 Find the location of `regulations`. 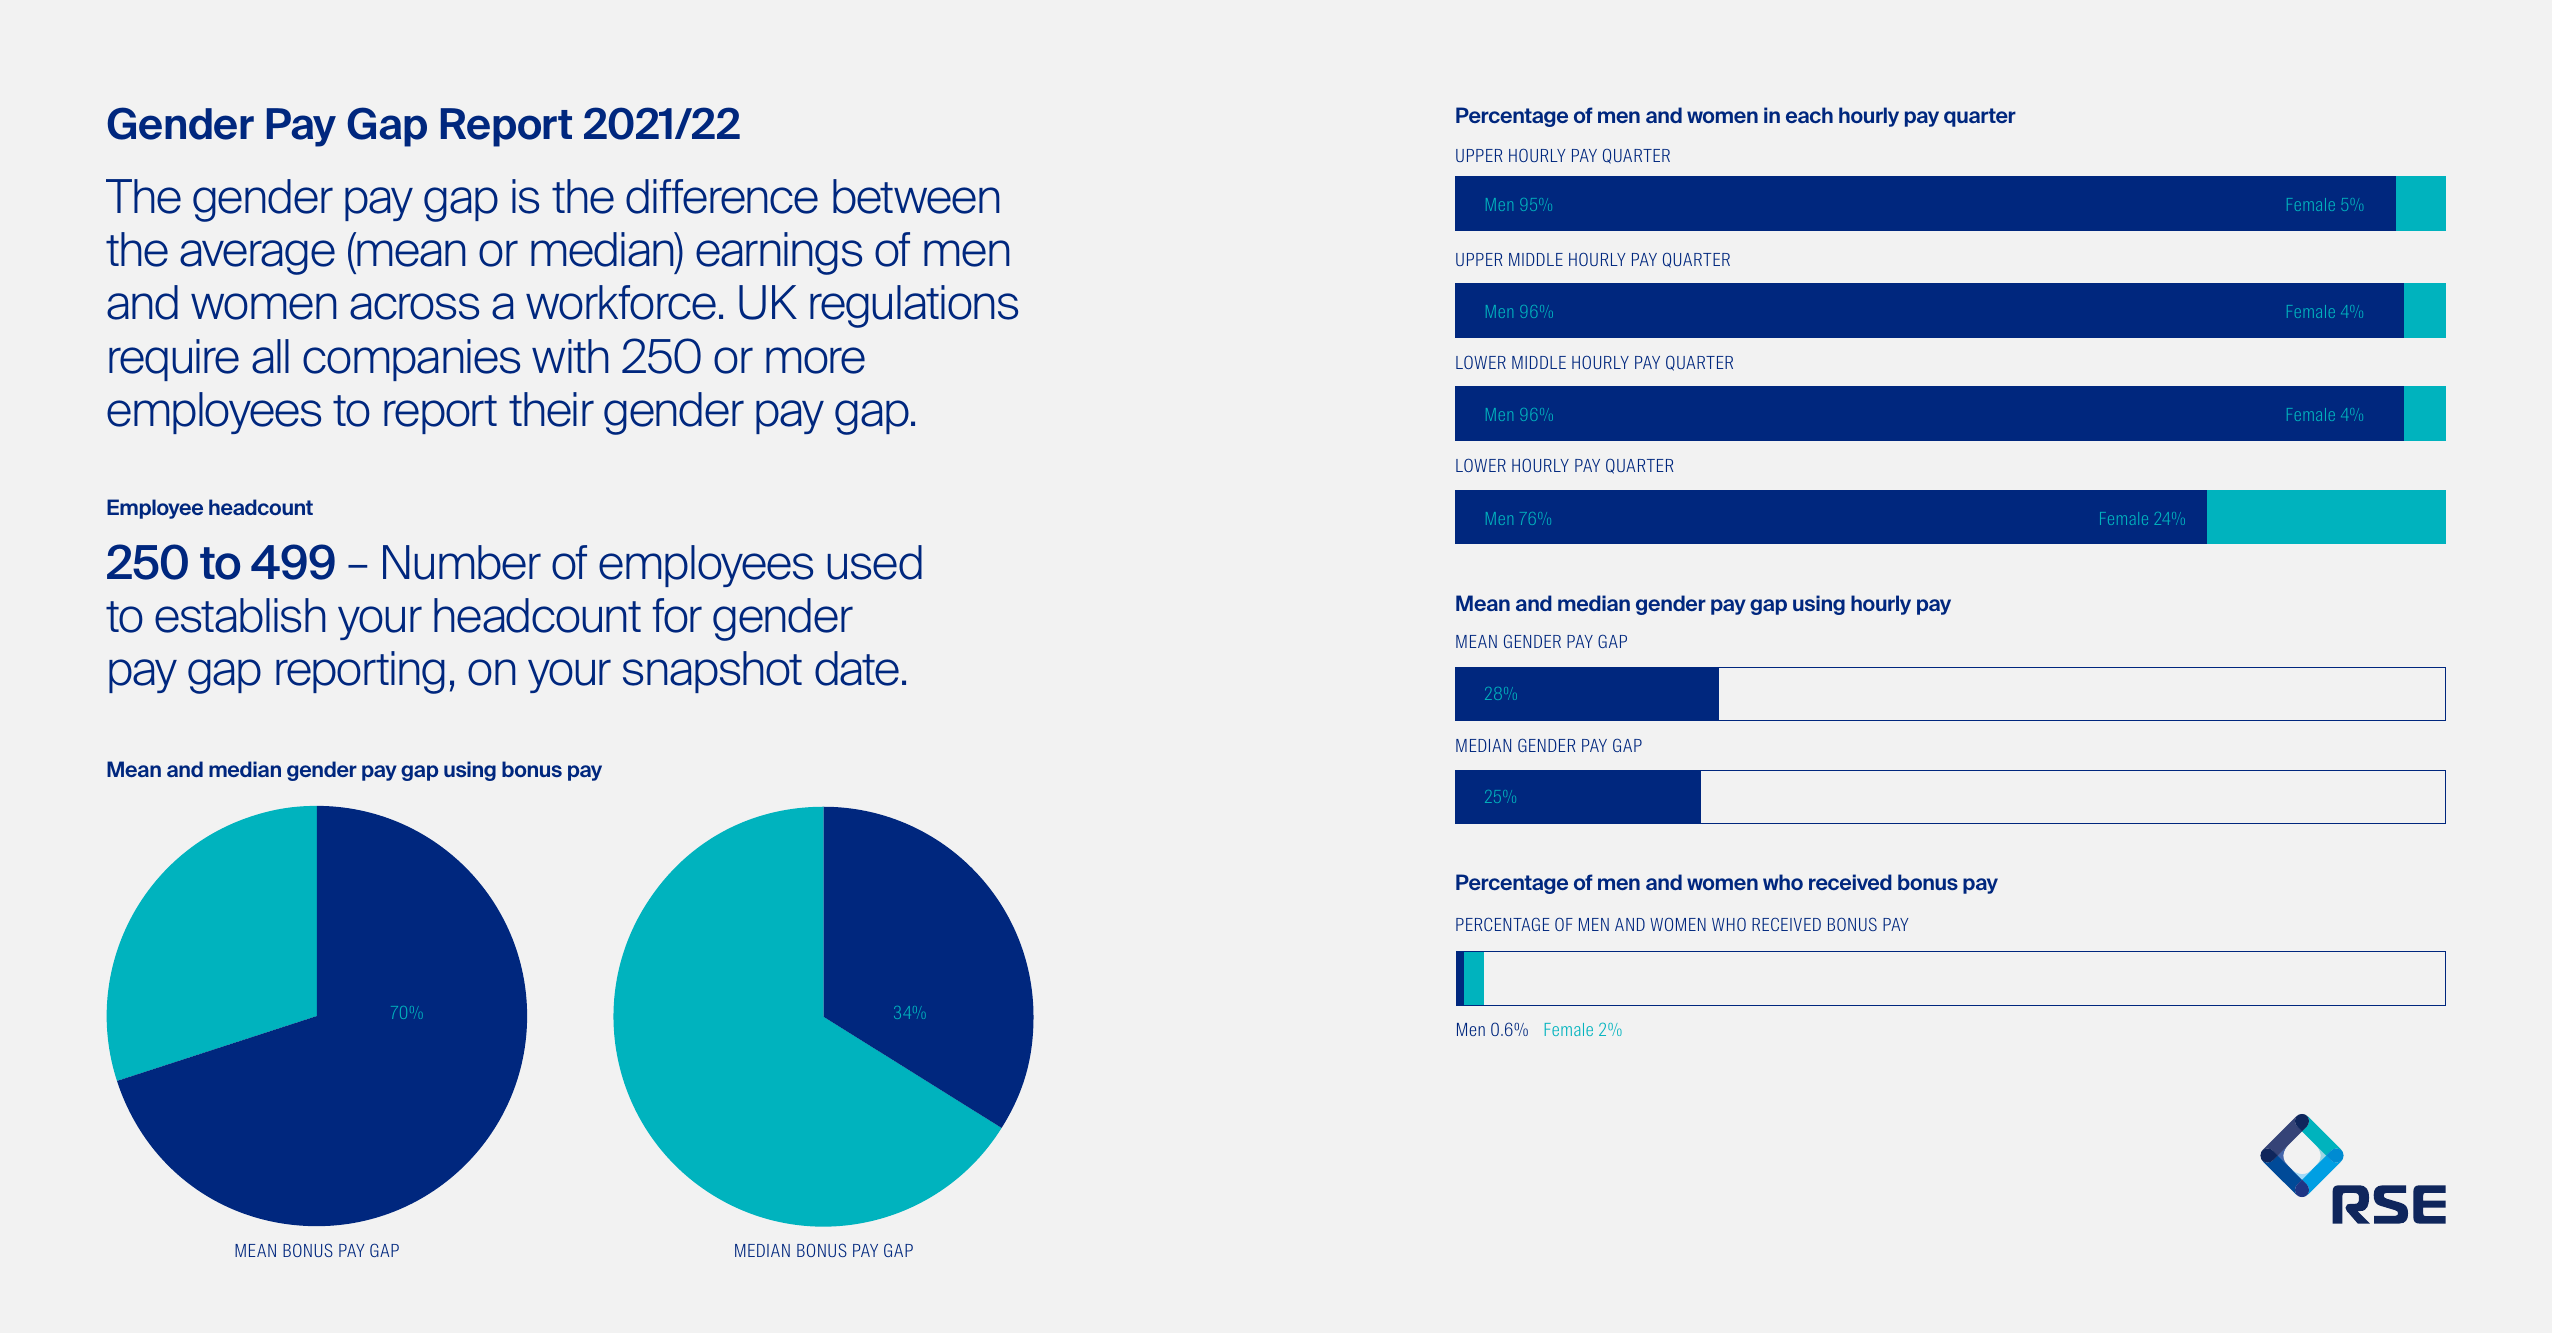

regulations is located at coordinates (914, 306).
